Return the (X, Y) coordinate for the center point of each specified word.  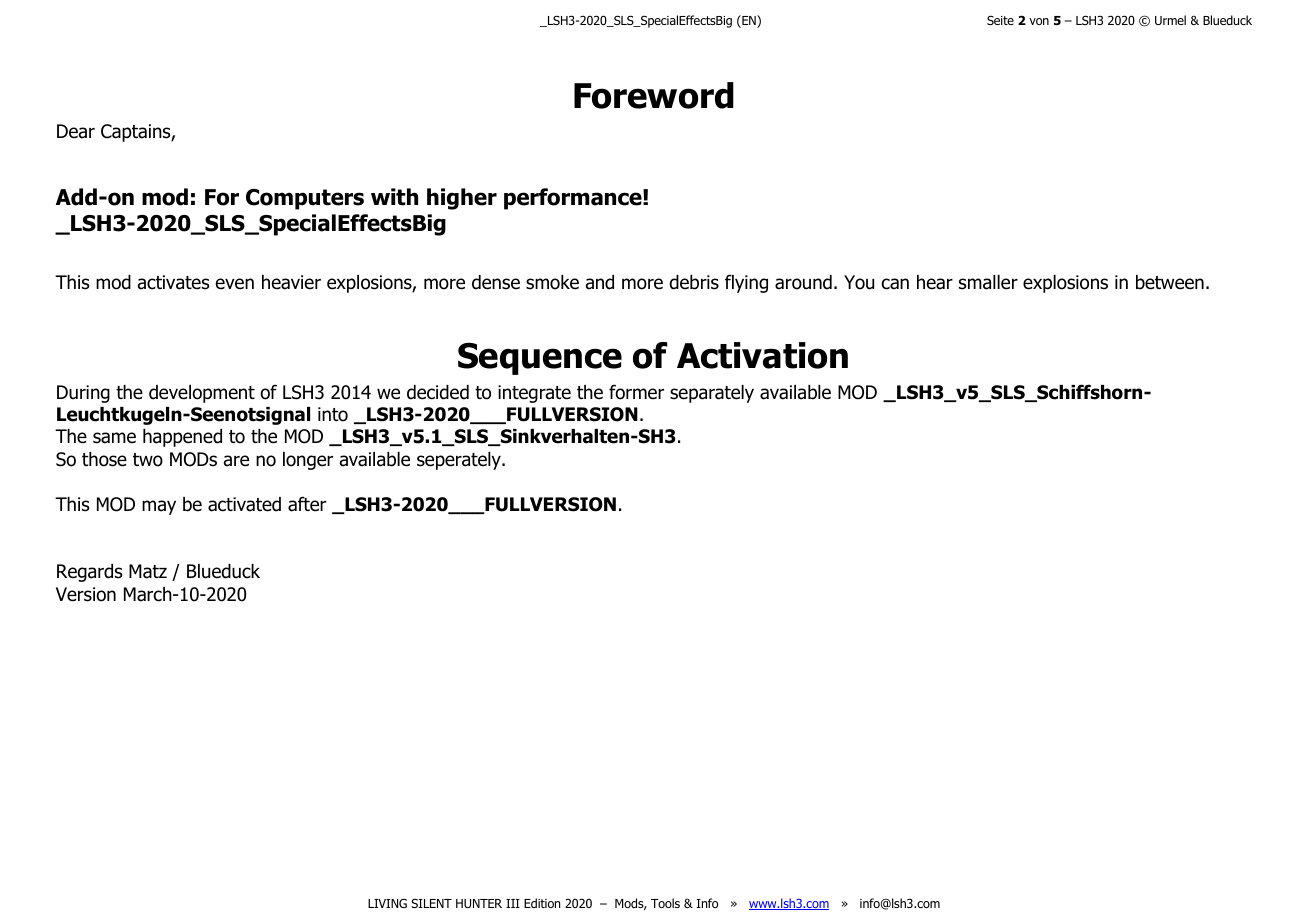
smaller (988, 282)
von (1039, 21)
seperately (460, 461)
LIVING (387, 903)
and (600, 282)
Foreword (654, 95)
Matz (148, 571)
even (235, 284)
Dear (76, 131)
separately (712, 394)
